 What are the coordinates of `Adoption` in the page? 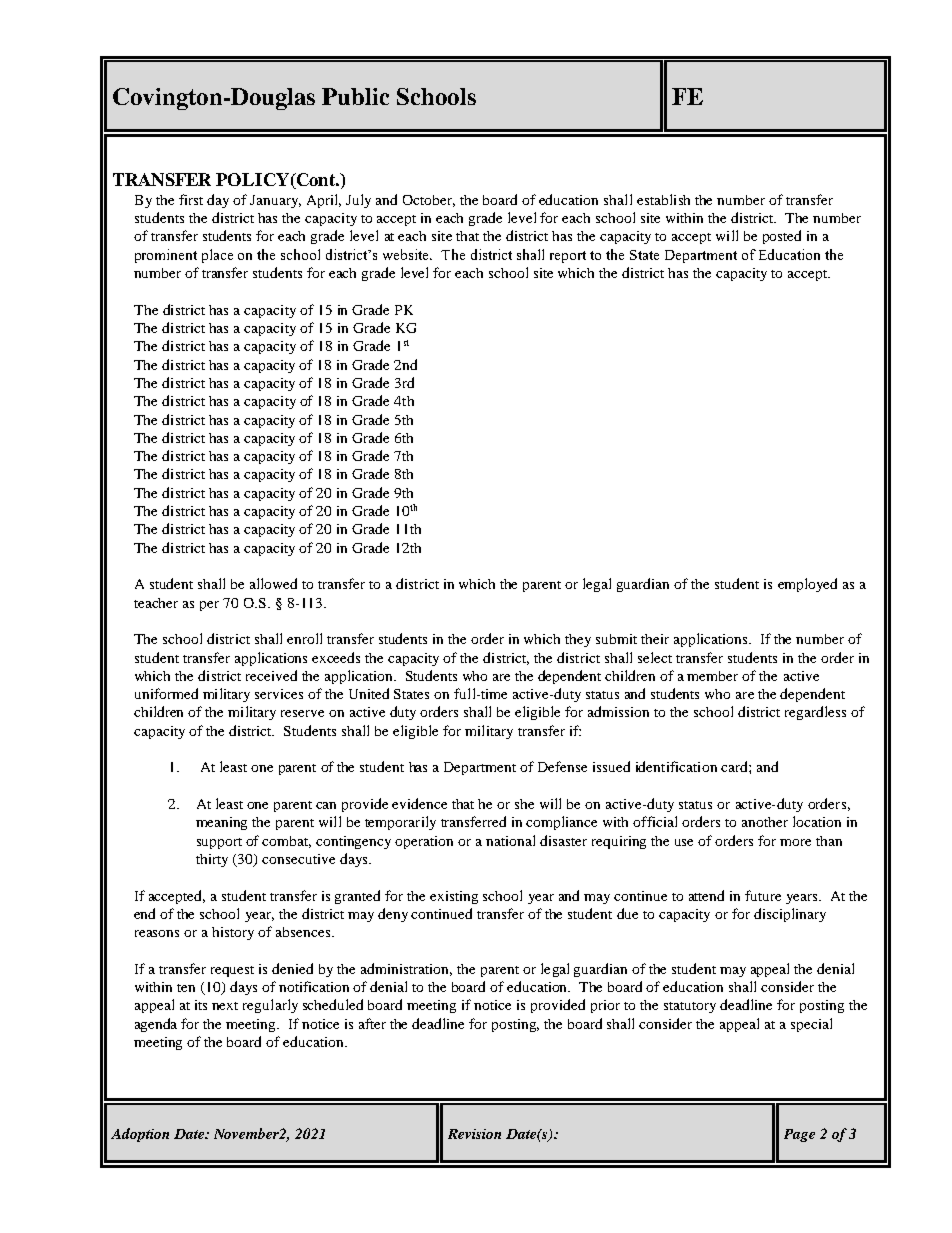 It's located at (140, 1135).
